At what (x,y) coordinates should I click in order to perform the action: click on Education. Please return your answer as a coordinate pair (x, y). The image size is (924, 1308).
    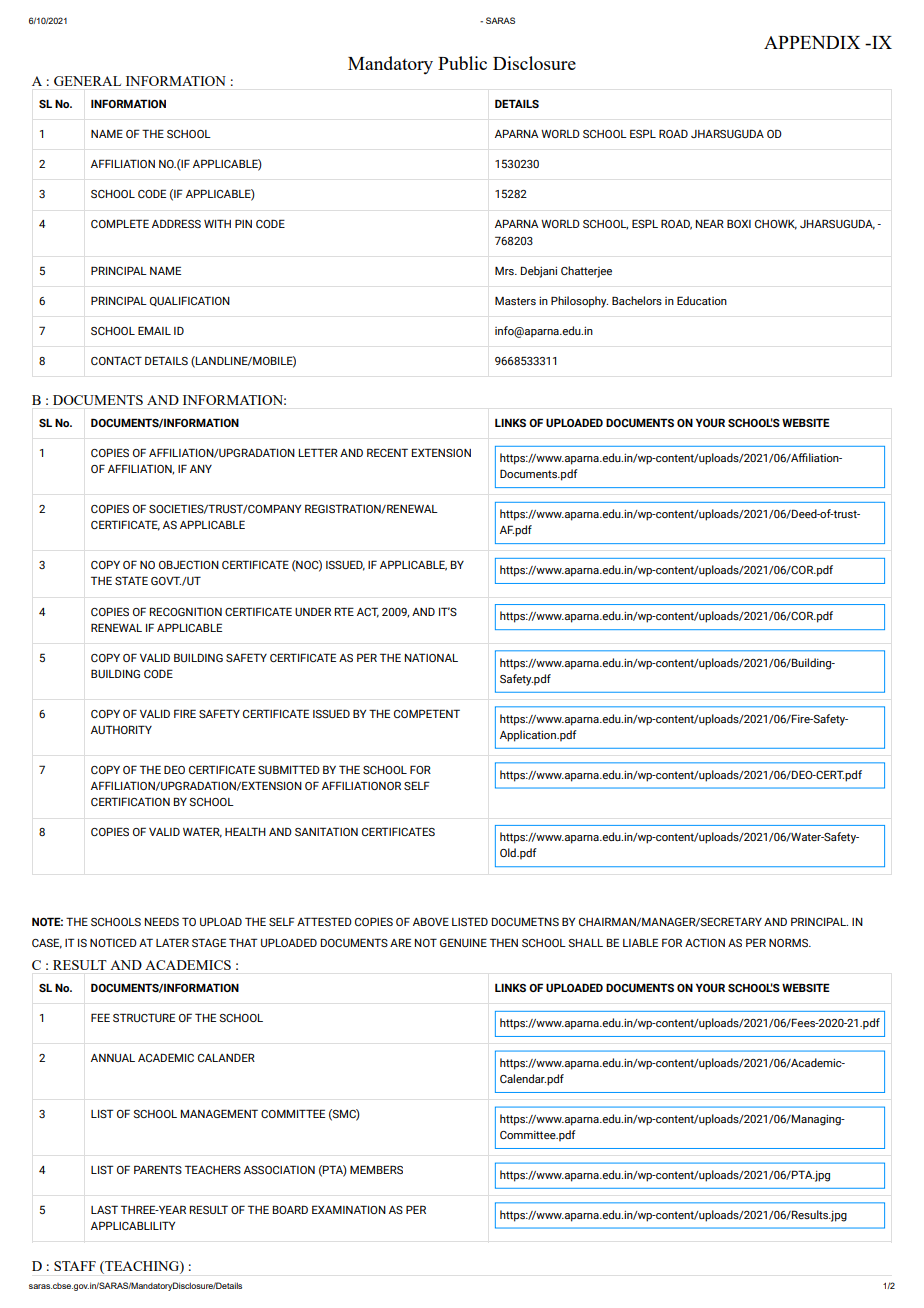
    Looking at the image, I should click on (702, 300).
